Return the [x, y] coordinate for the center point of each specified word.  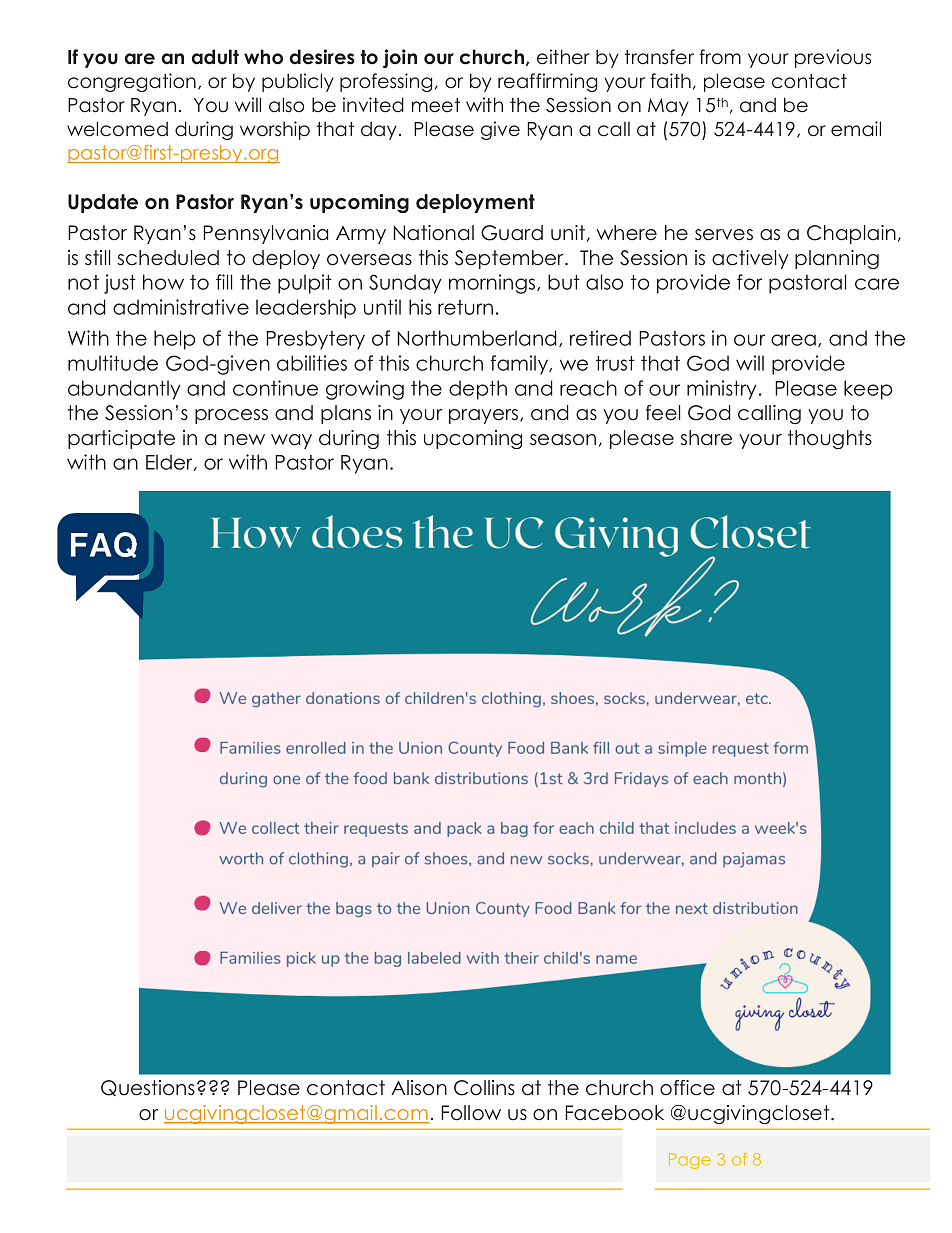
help [174, 340]
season [563, 440]
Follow [471, 1113]
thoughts [830, 439]
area [793, 340]
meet [436, 105]
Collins [484, 1088]
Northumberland [477, 338]
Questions [148, 1088]
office [687, 1088]
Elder [170, 462]
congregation [132, 82]
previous [833, 58]
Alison [419, 1088]
